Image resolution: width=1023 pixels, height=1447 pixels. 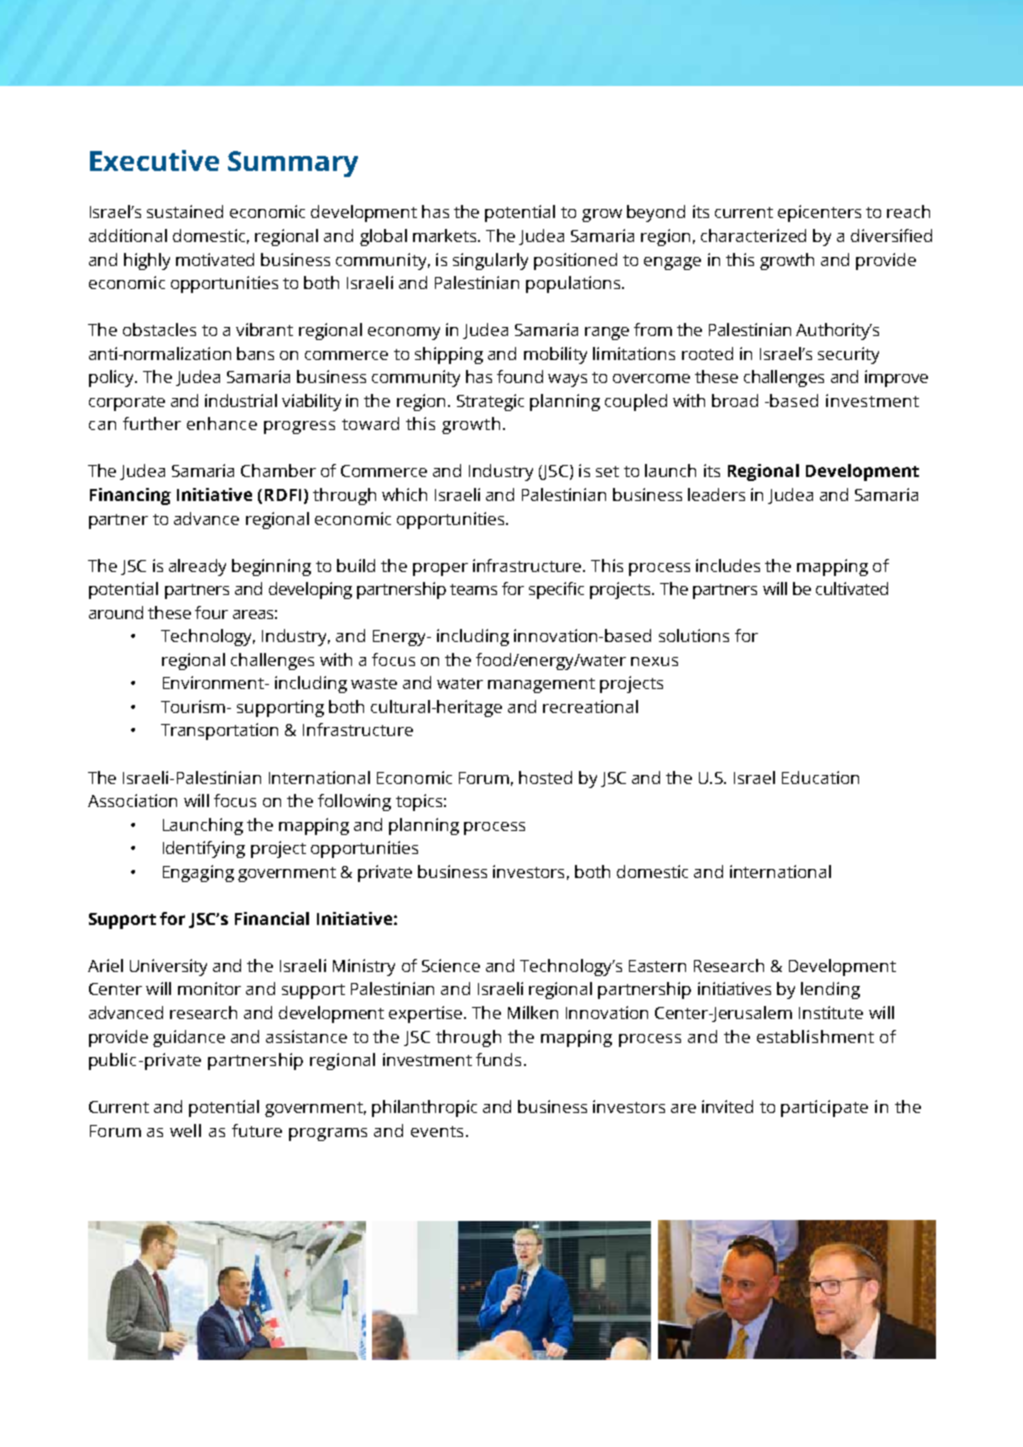 I want to click on hosted, so click(x=545, y=777).
